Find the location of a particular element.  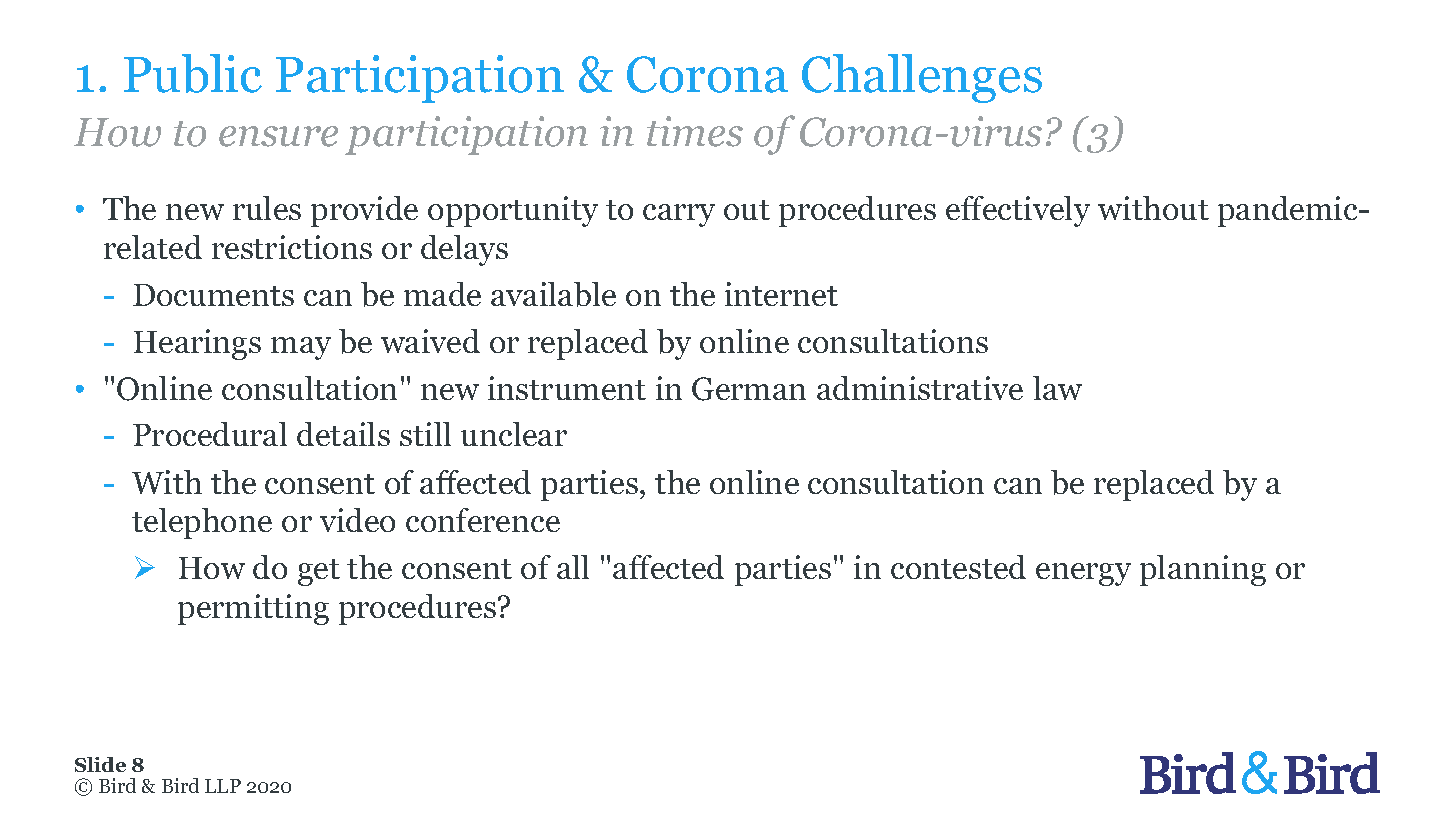

Public is located at coordinates (193, 73).
